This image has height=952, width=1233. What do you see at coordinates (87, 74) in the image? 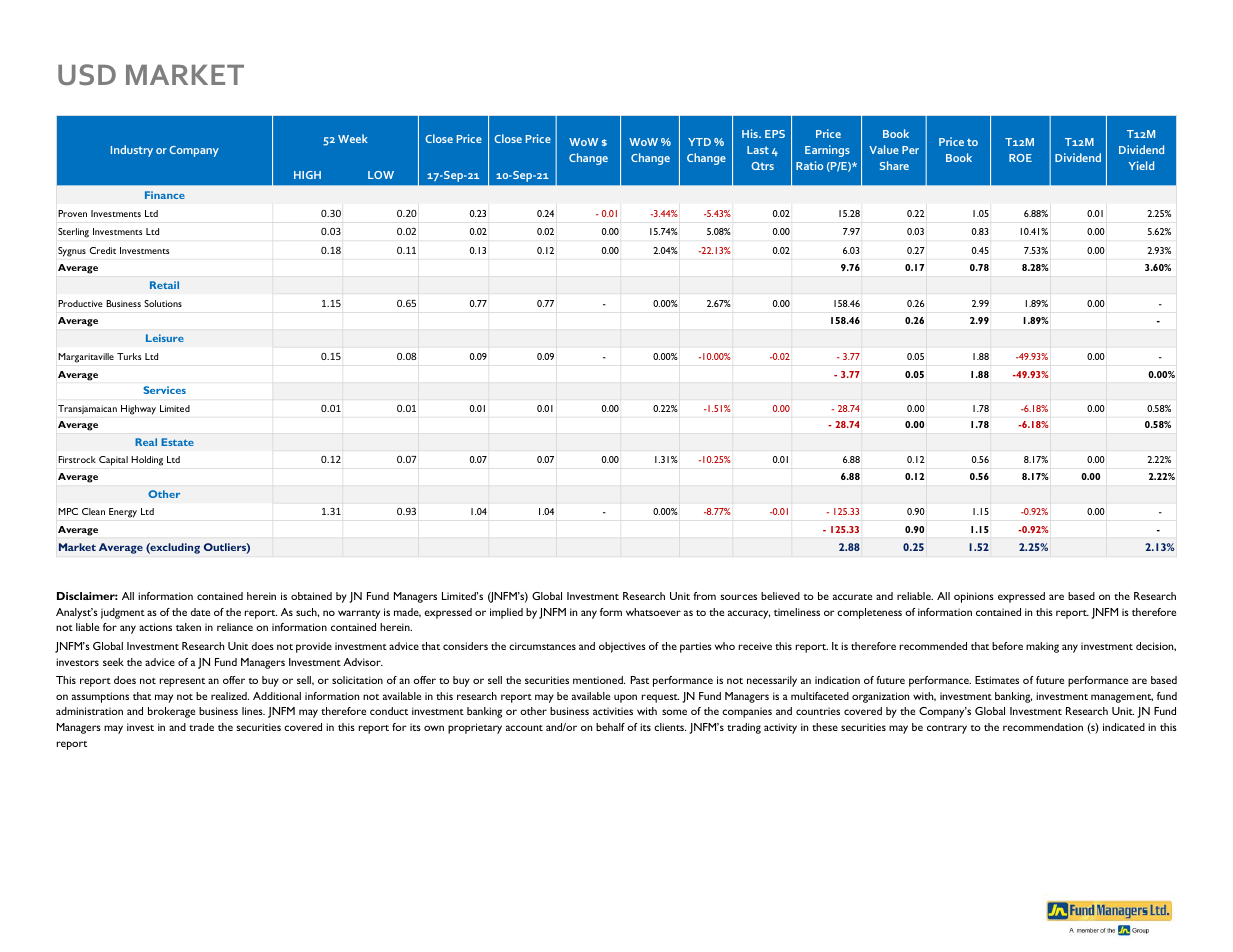
I see `USD` at bounding box center [87, 74].
